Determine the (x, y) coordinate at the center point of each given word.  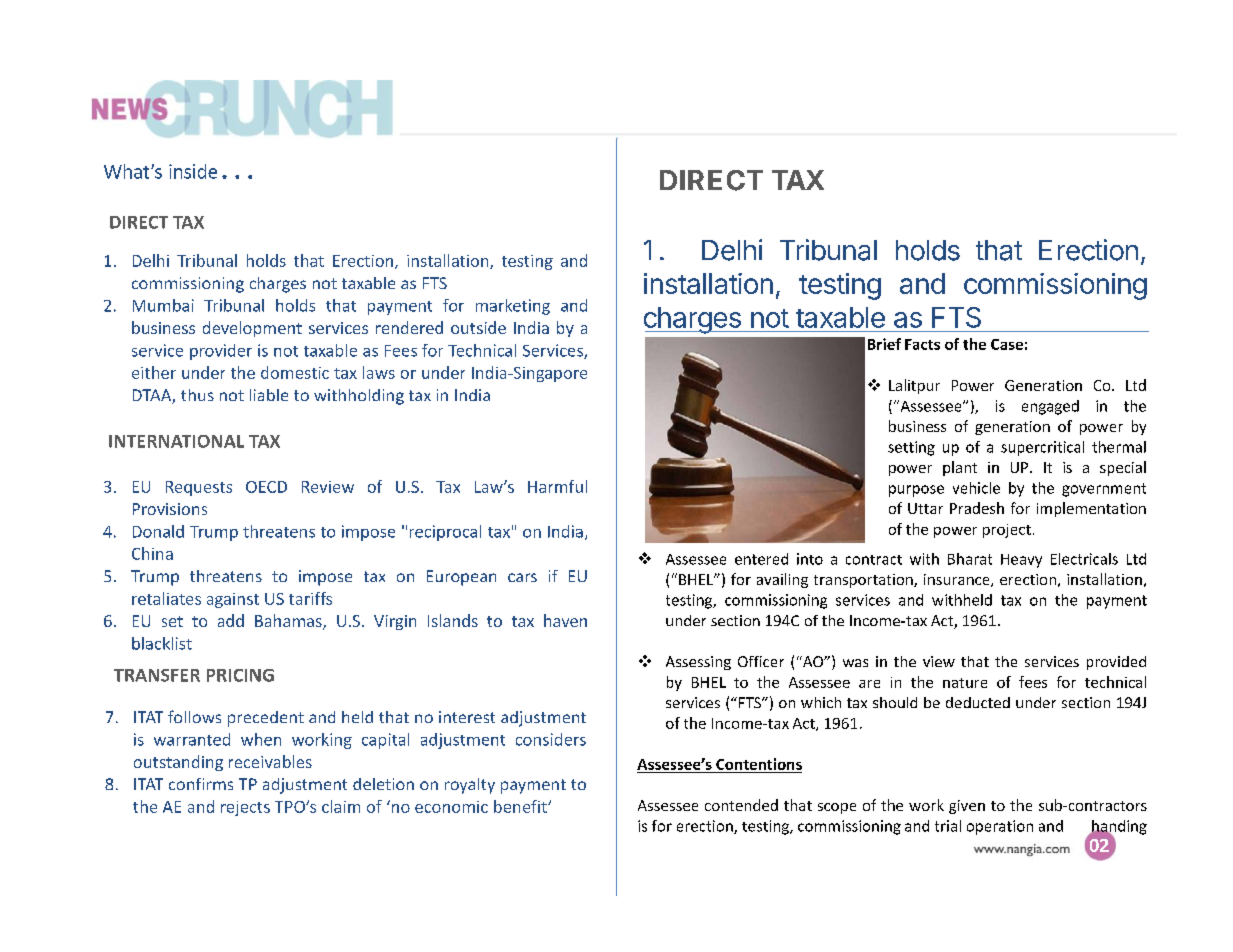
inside (193, 171)
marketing (513, 307)
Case (1007, 344)
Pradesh (977, 508)
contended (741, 805)
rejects (245, 808)
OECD (266, 487)
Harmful (557, 486)
